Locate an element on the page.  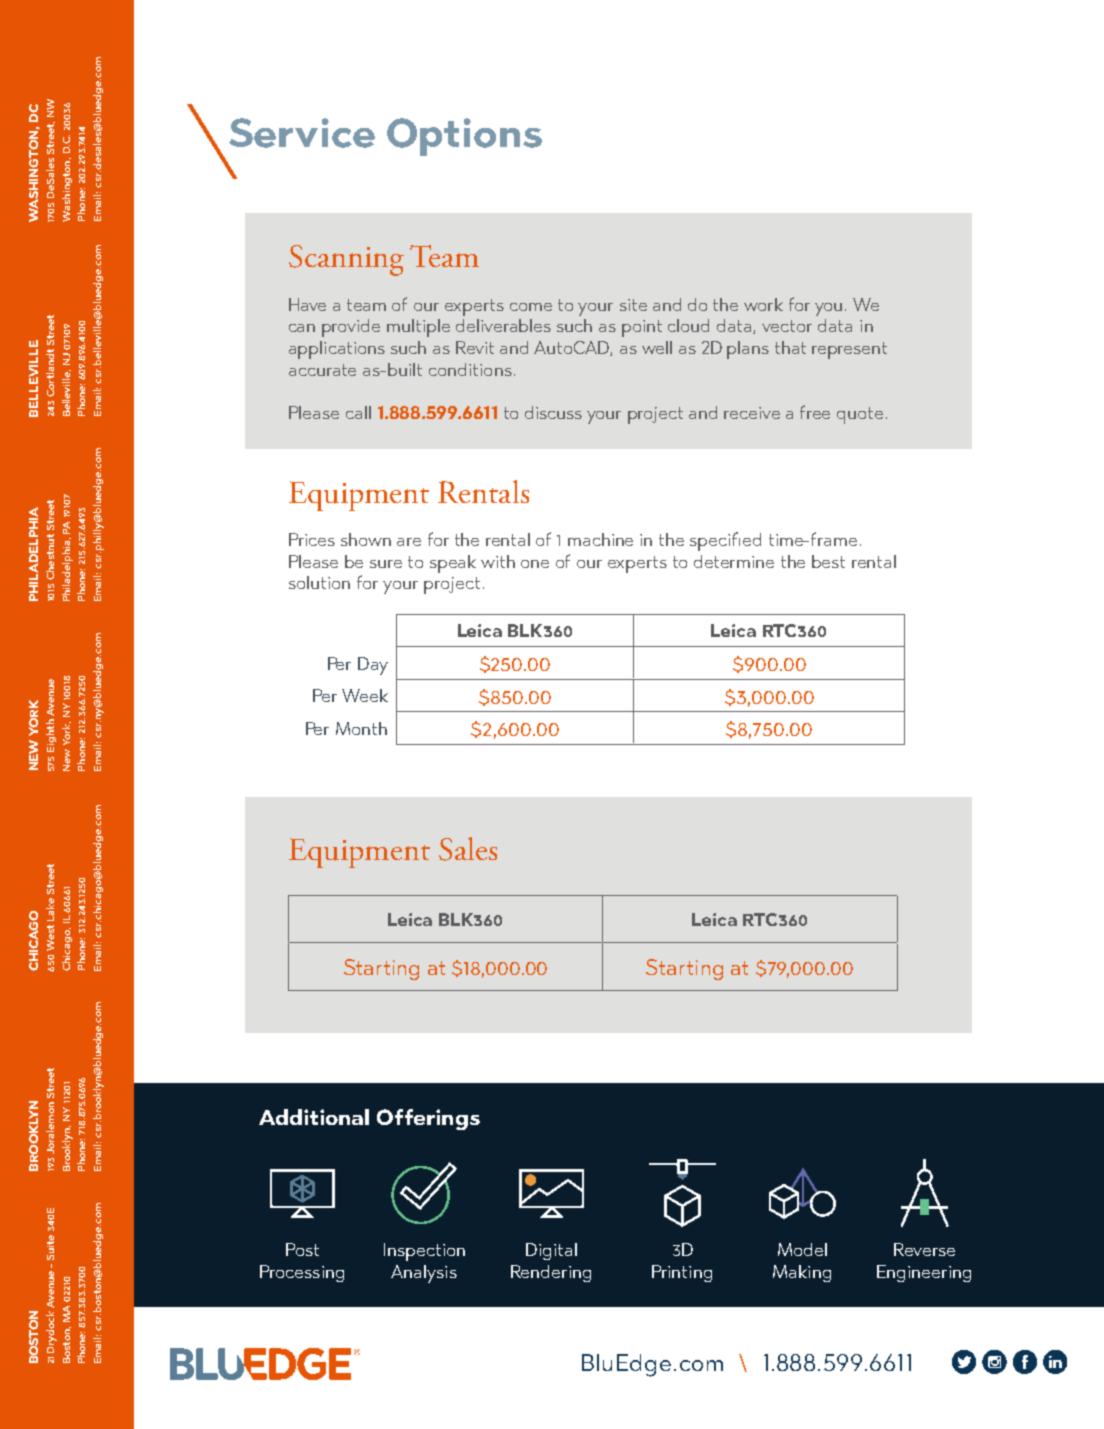
Service is located at coordinates (302, 133).
